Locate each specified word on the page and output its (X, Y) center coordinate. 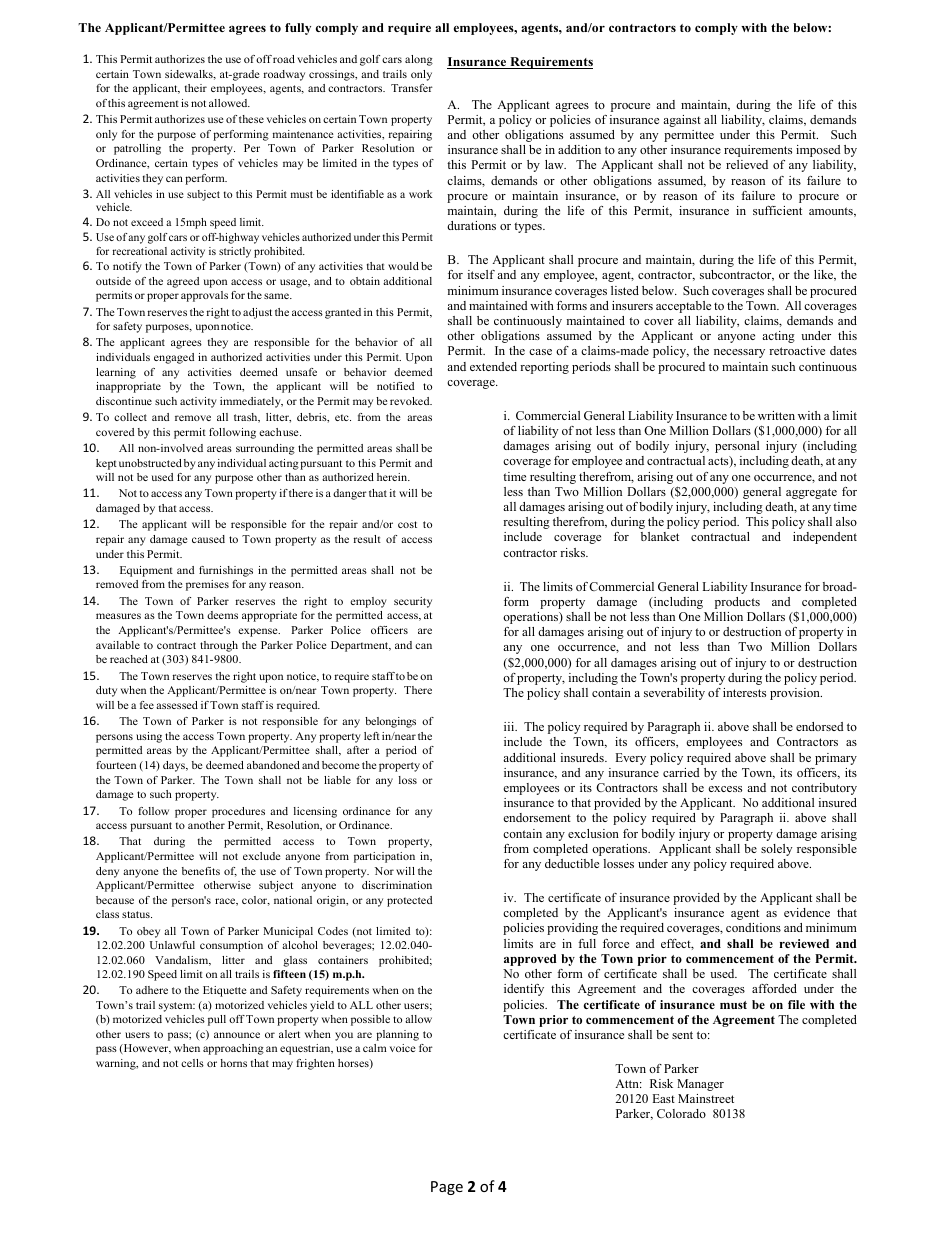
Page (447, 1188)
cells (192, 1063)
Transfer (412, 88)
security (413, 602)
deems (222, 615)
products (737, 603)
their (196, 88)
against (682, 121)
